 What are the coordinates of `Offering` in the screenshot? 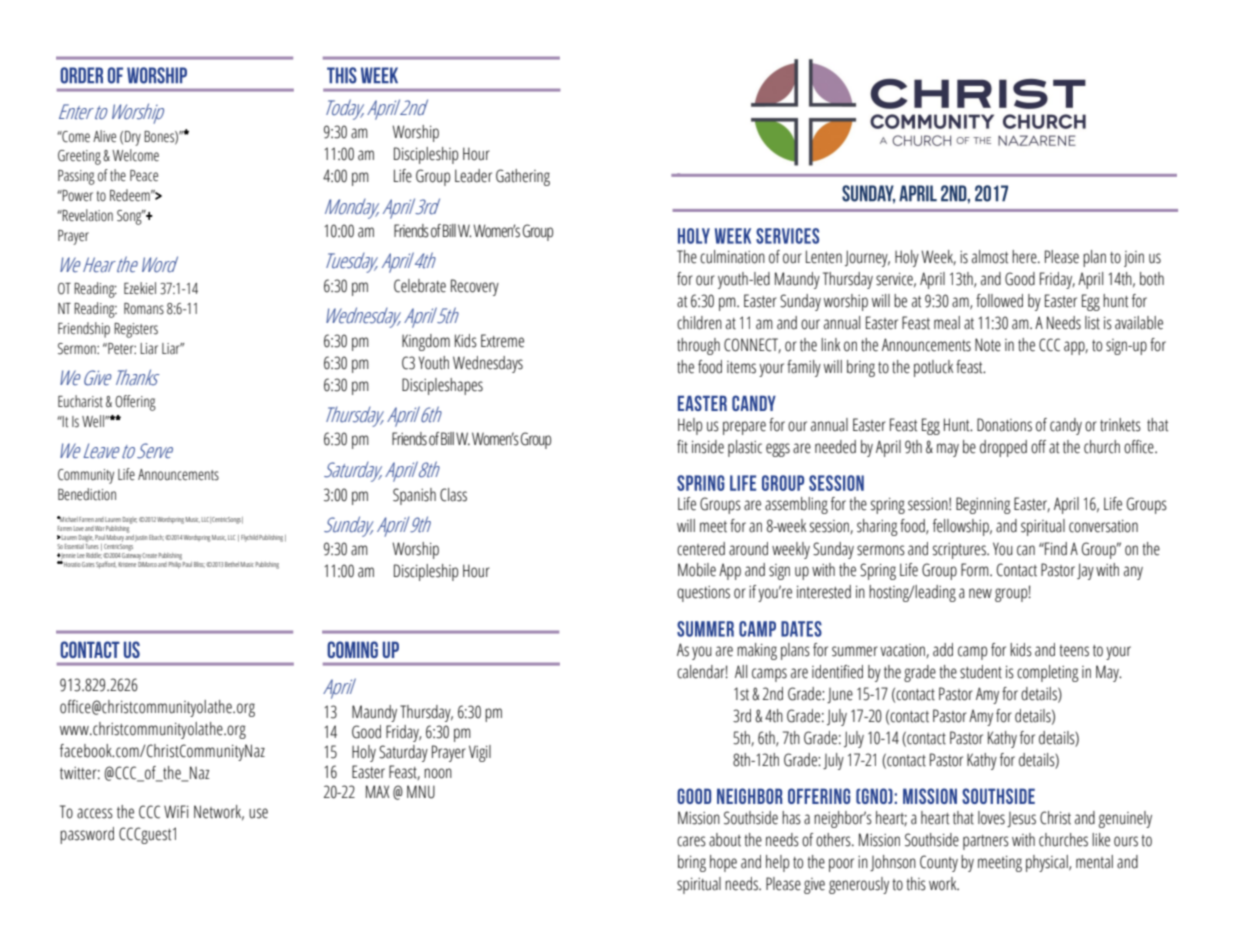 It's located at (135, 403).
